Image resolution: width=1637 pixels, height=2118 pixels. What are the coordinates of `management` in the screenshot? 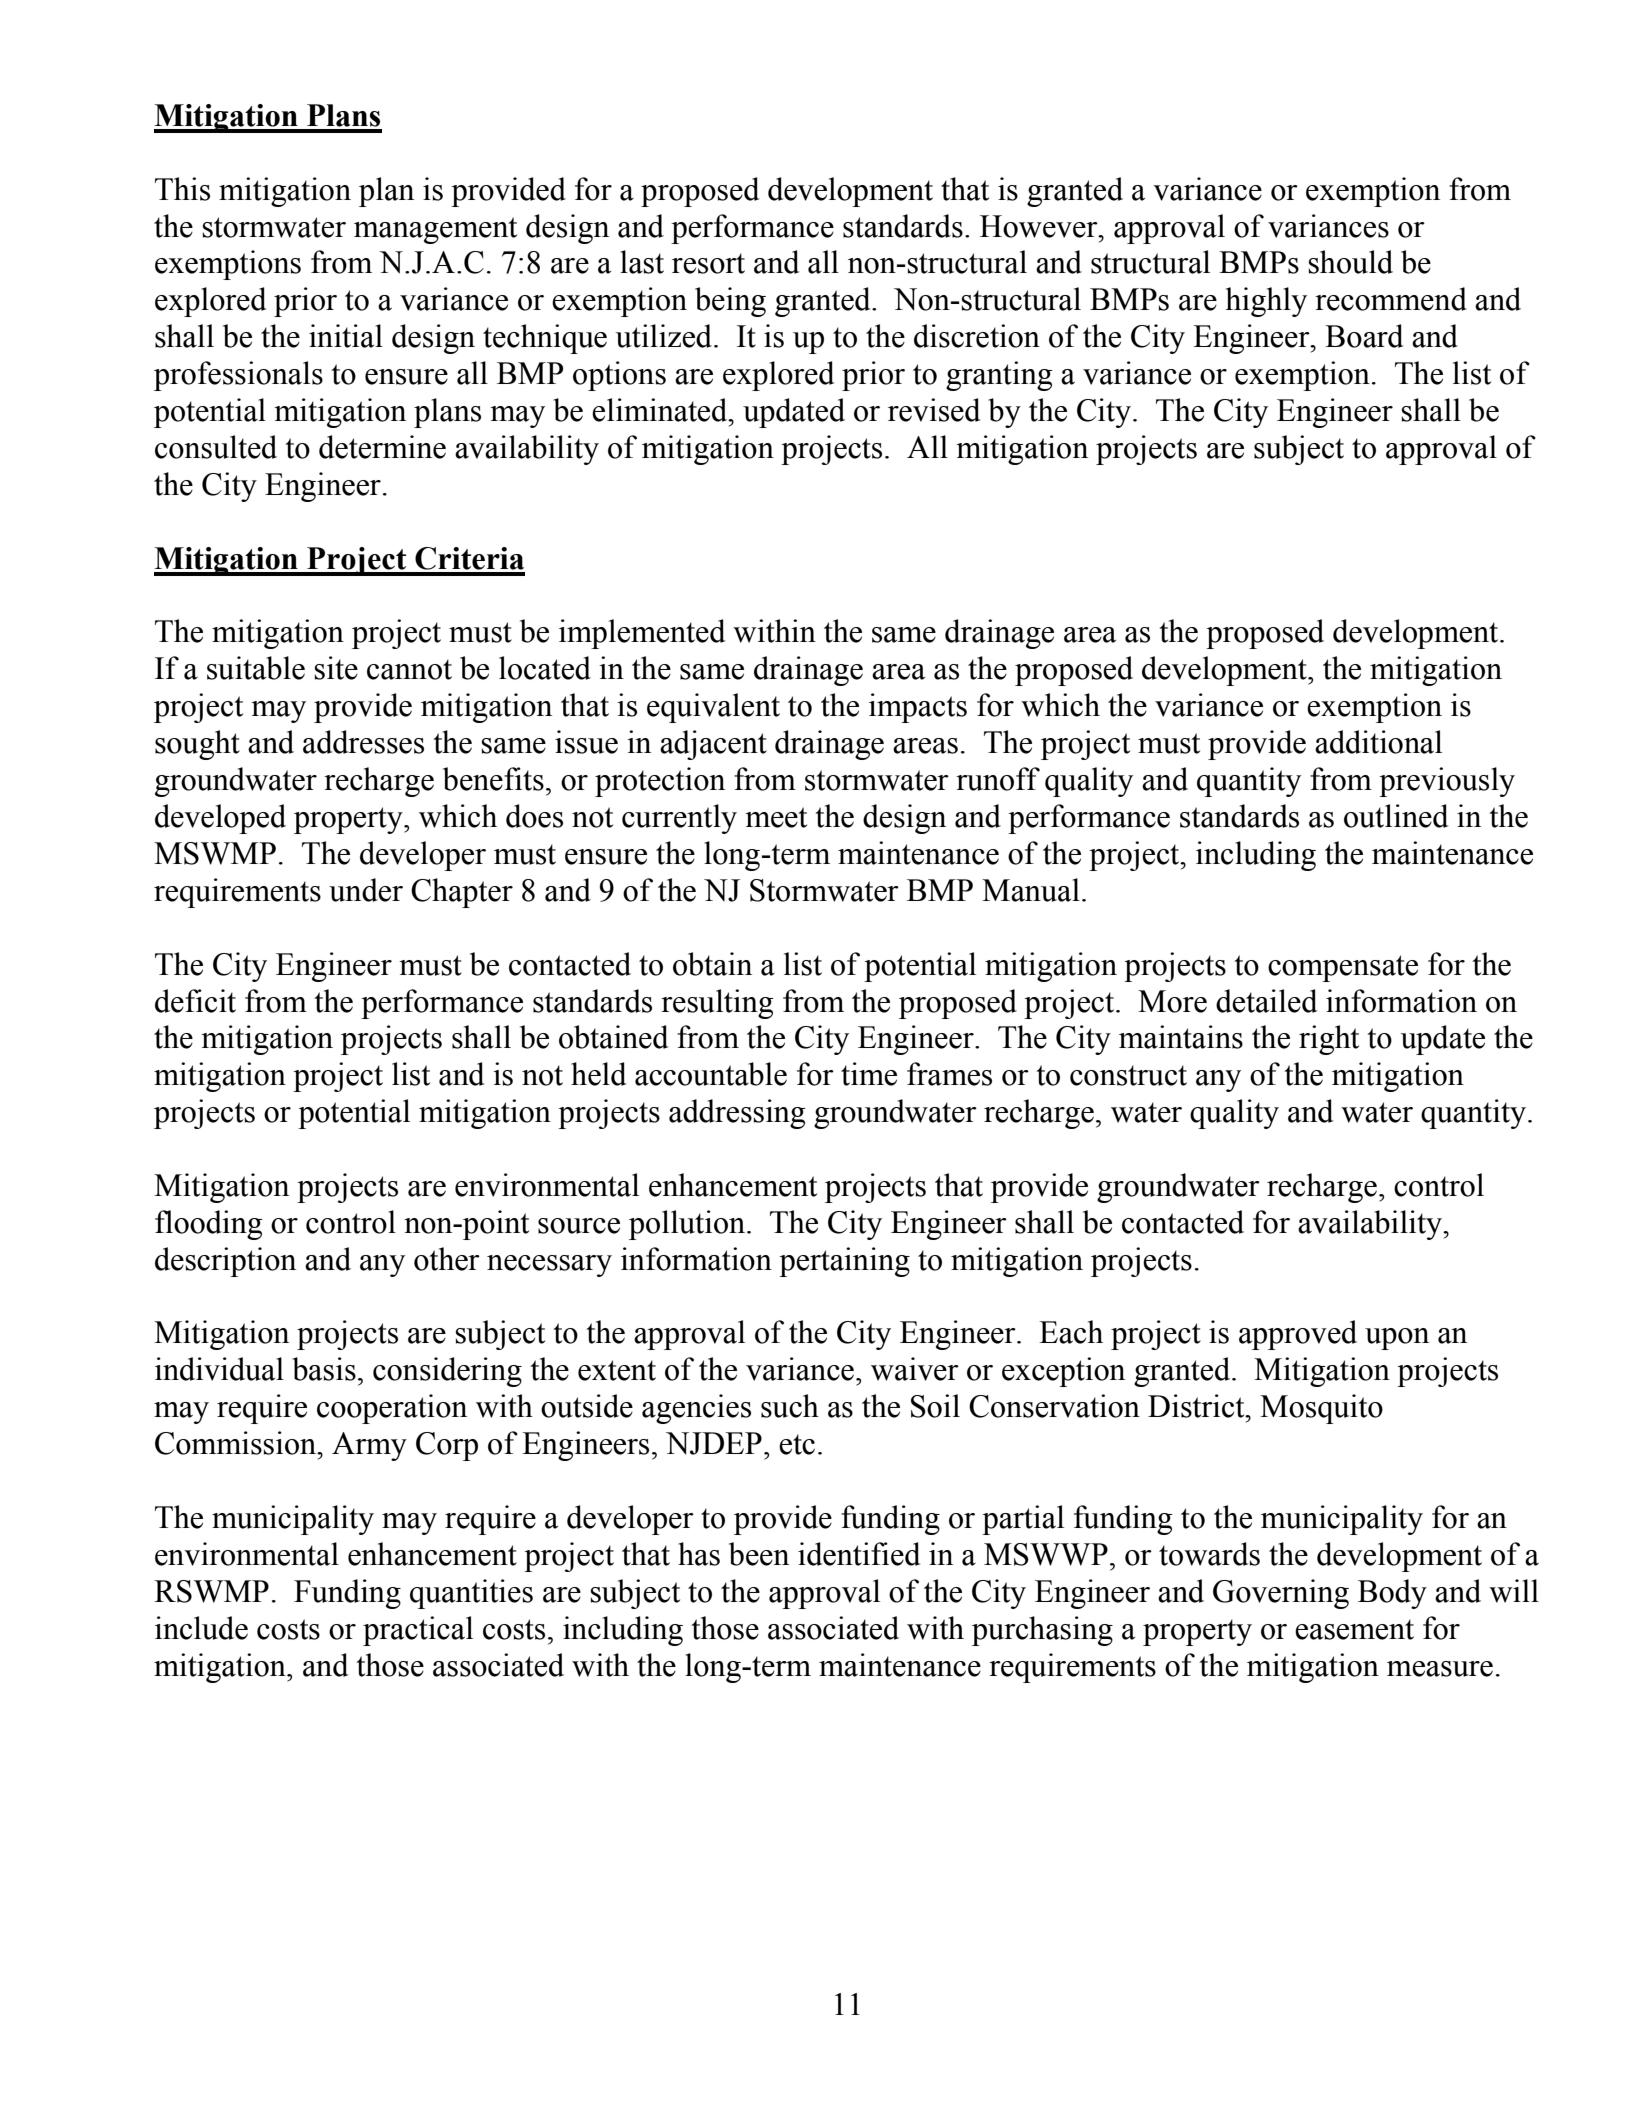 It's located at (435, 230).
